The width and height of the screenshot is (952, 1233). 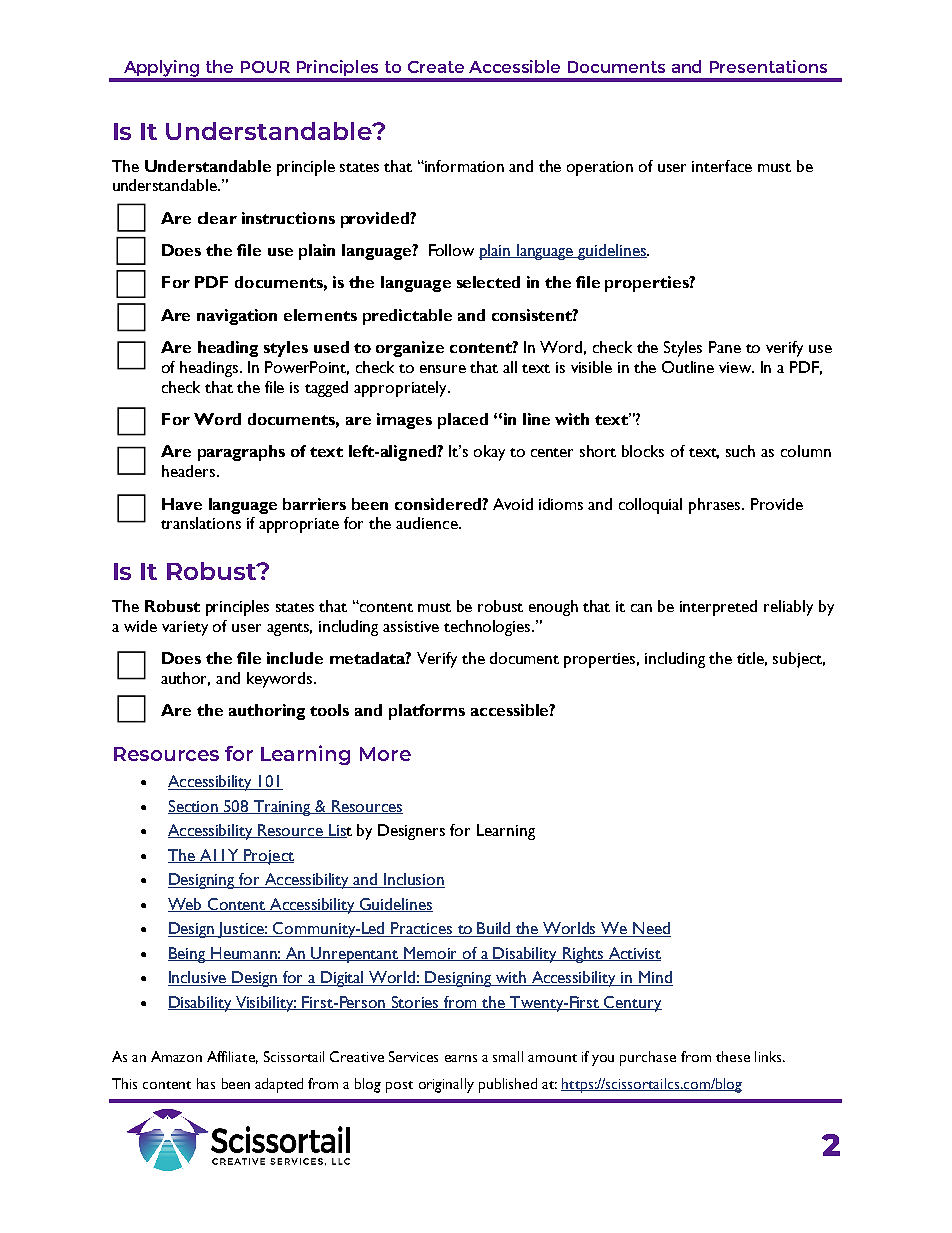 I want to click on navigation, so click(x=237, y=317).
